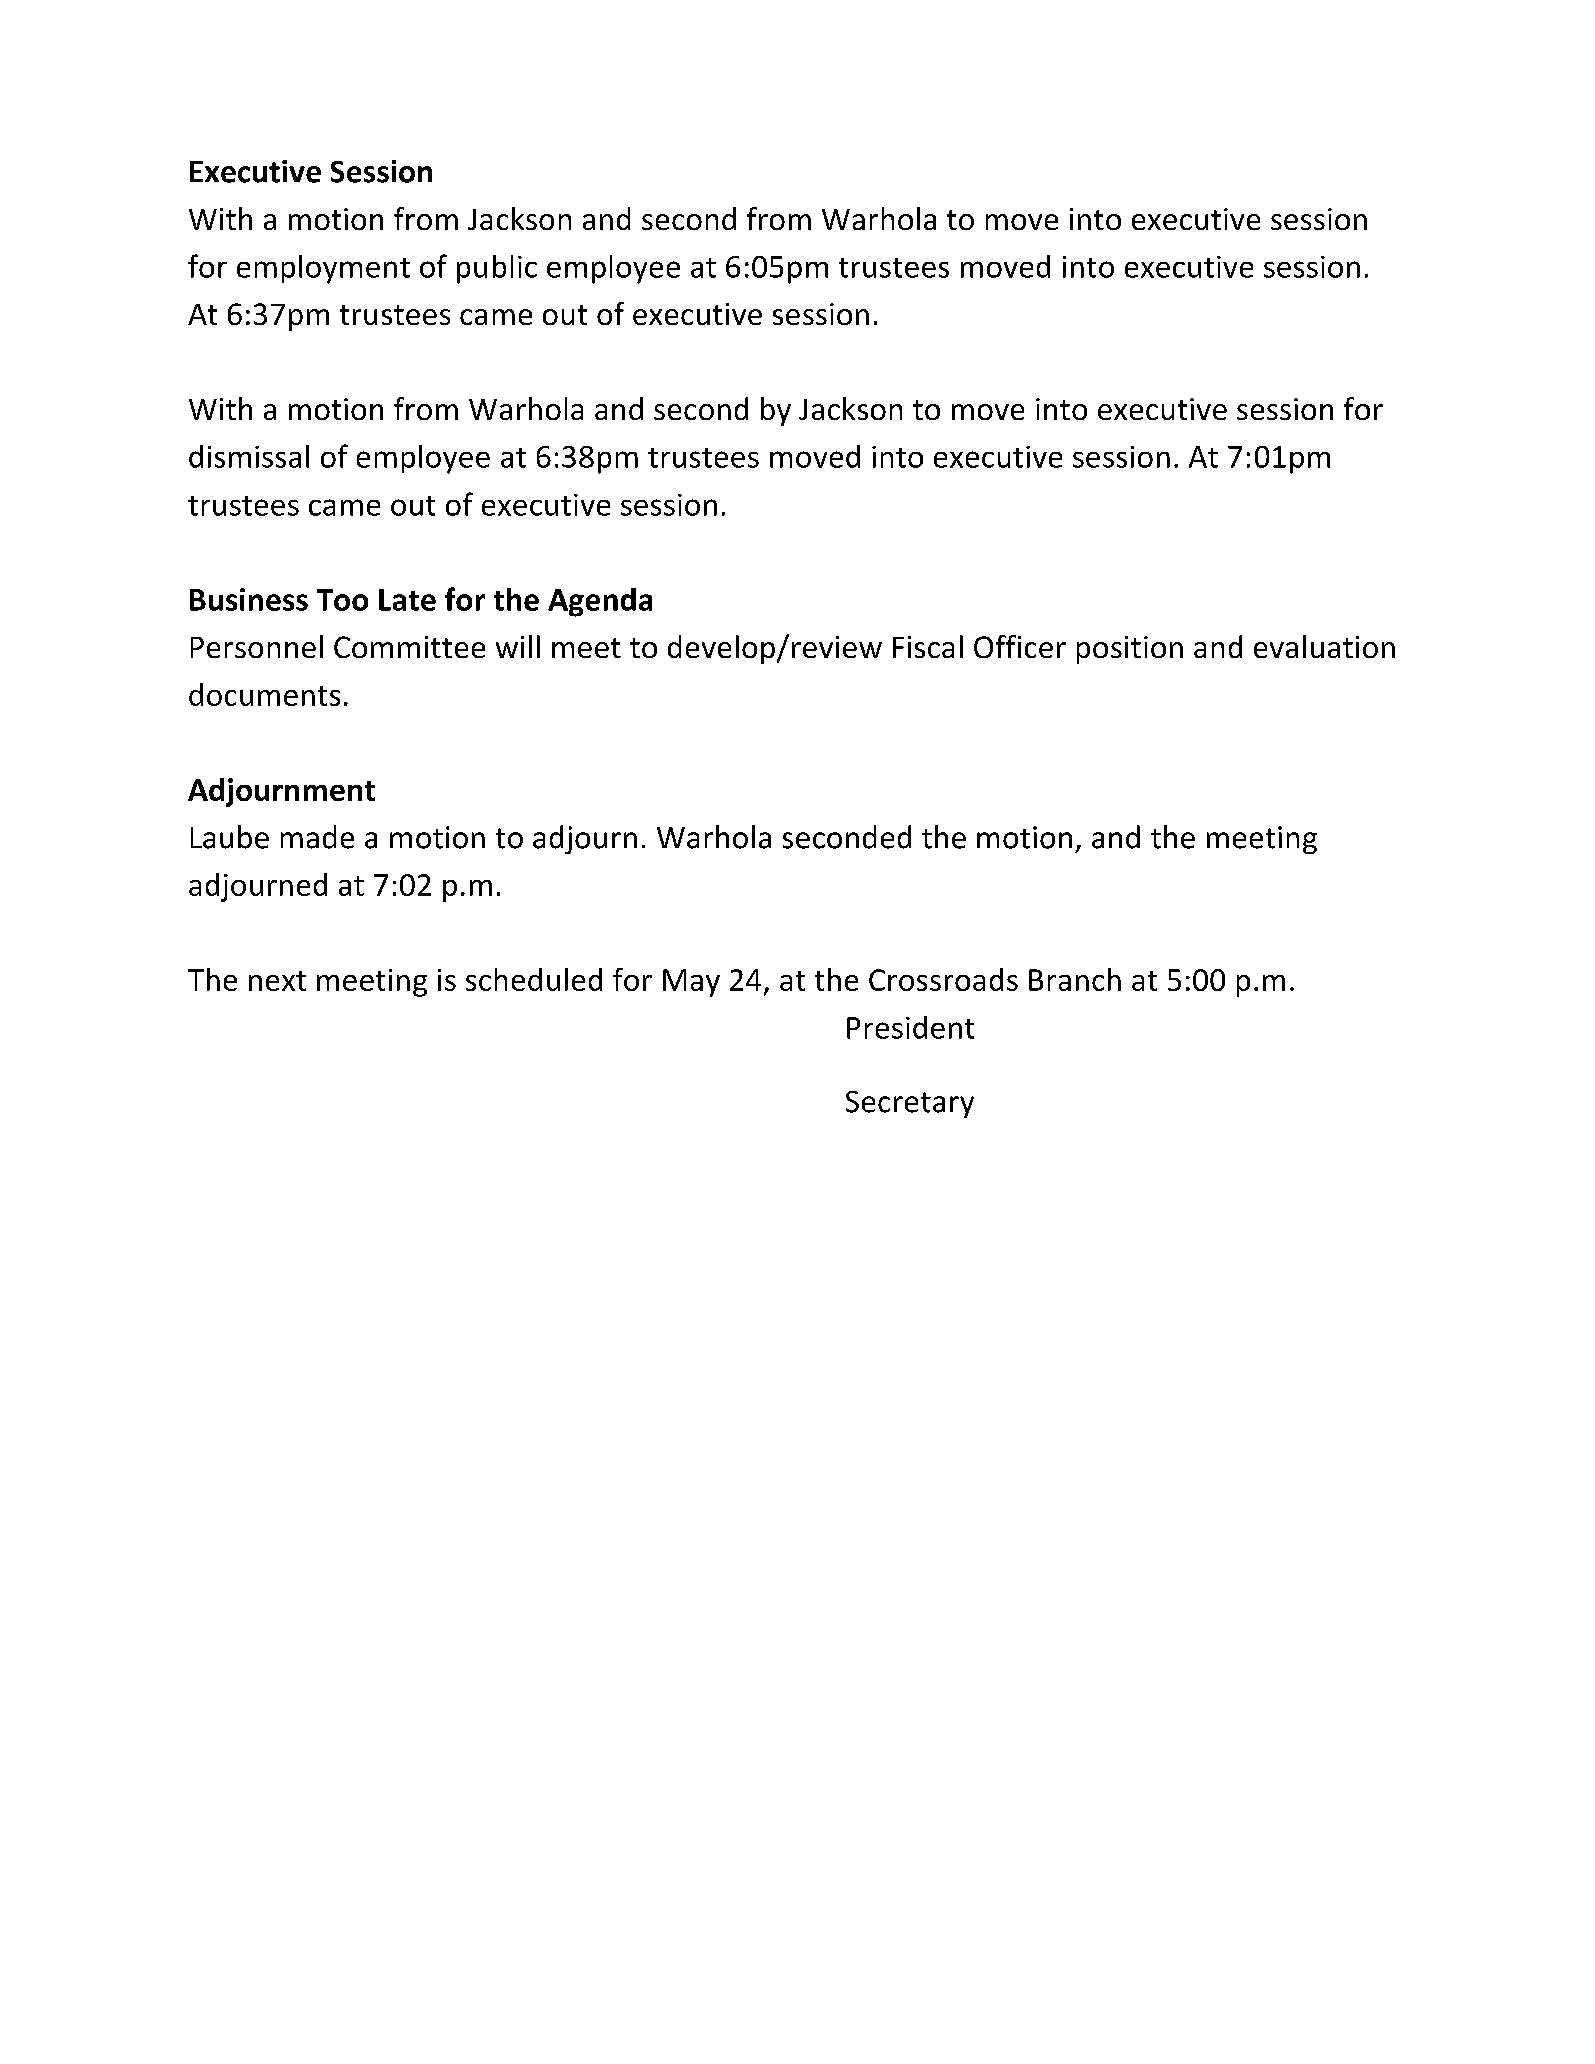 This image has height=2064, width=1595. I want to click on public, so click(497, 269).
